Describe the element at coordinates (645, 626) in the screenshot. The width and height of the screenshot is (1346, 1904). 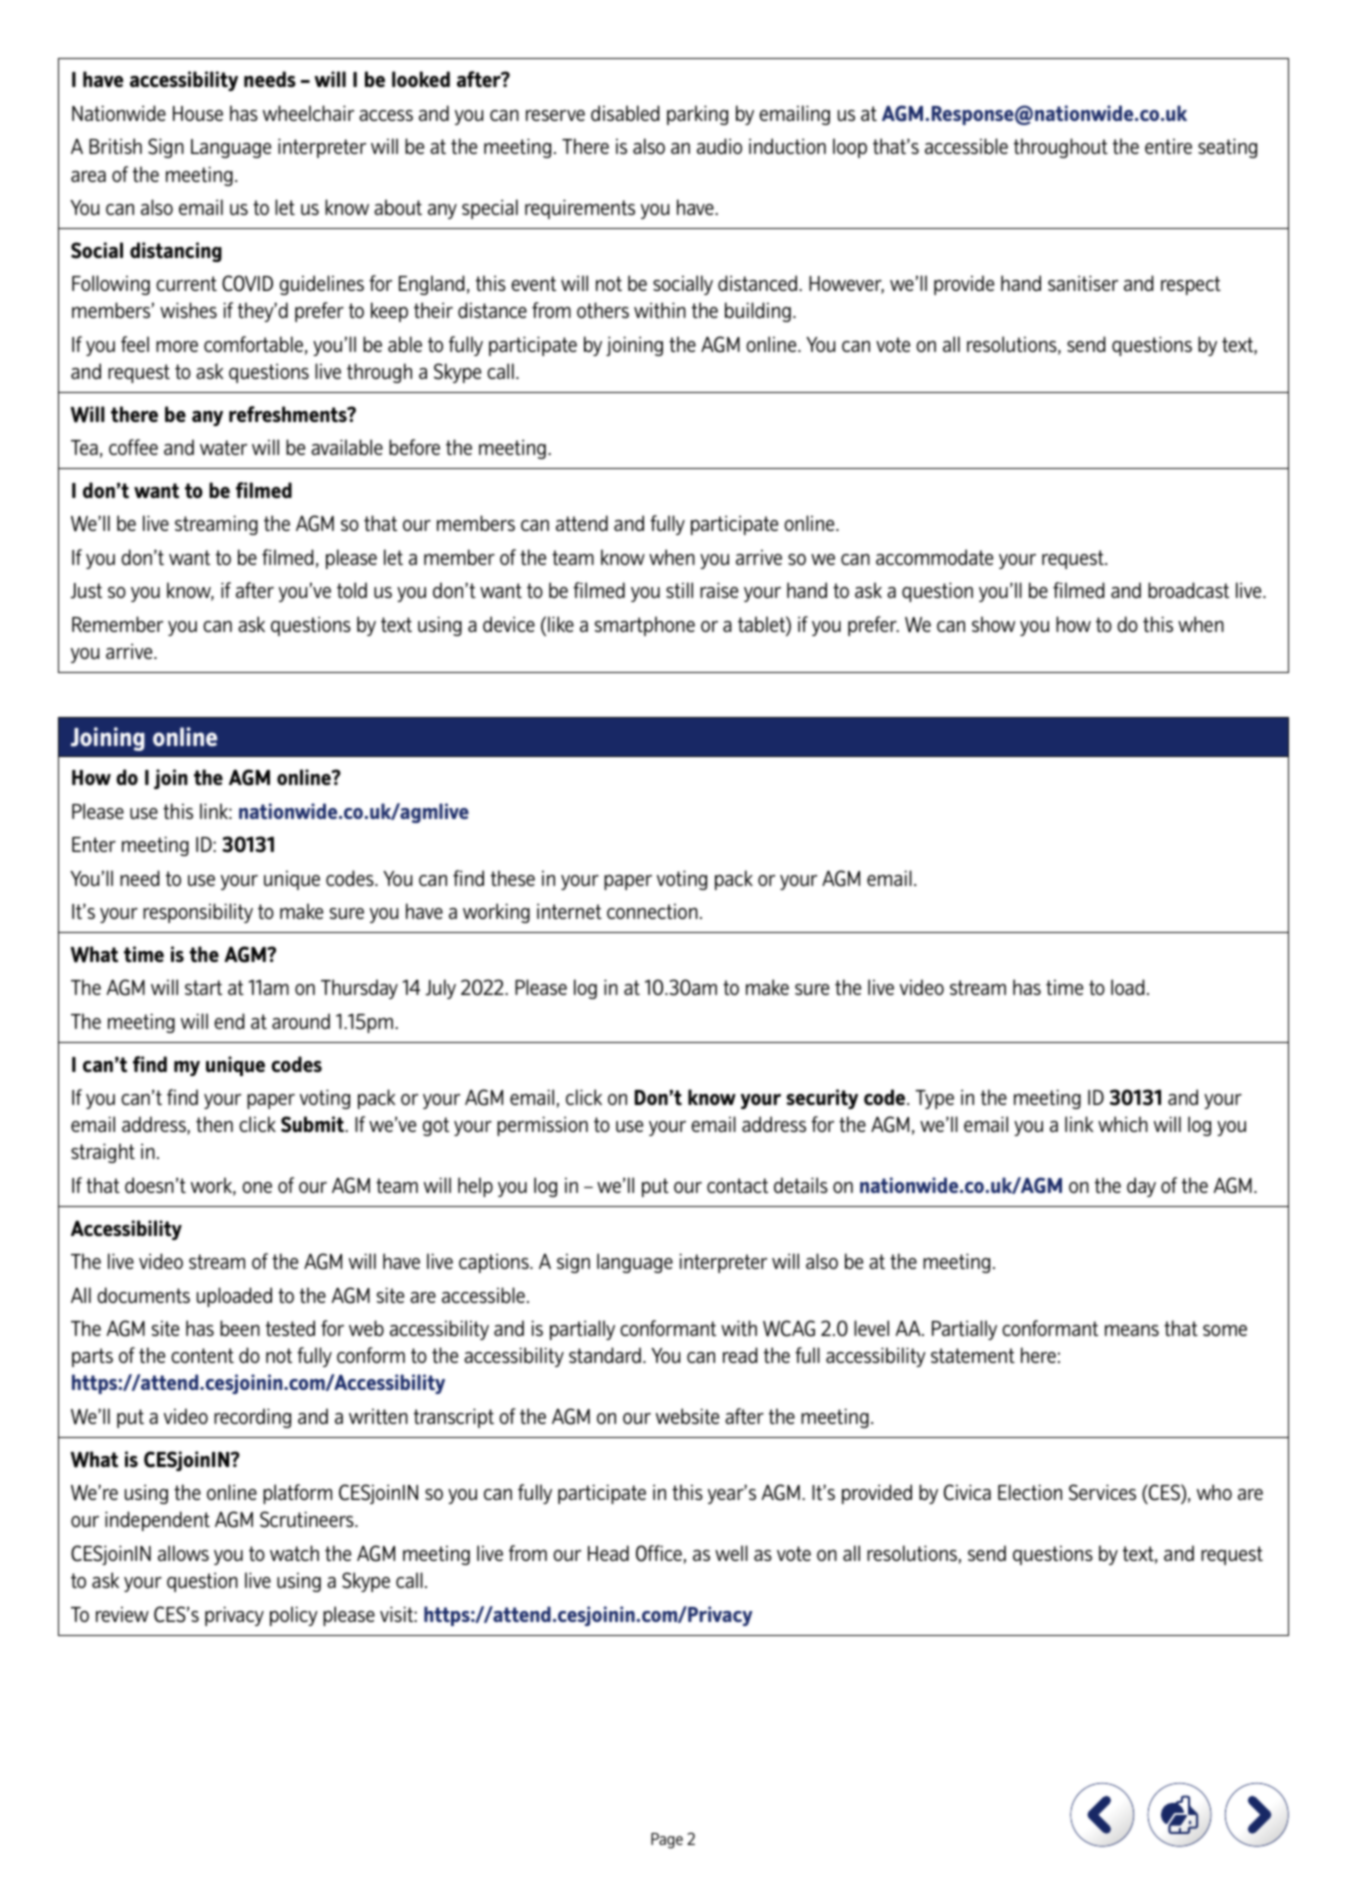
I see `smartphone` at that location.
